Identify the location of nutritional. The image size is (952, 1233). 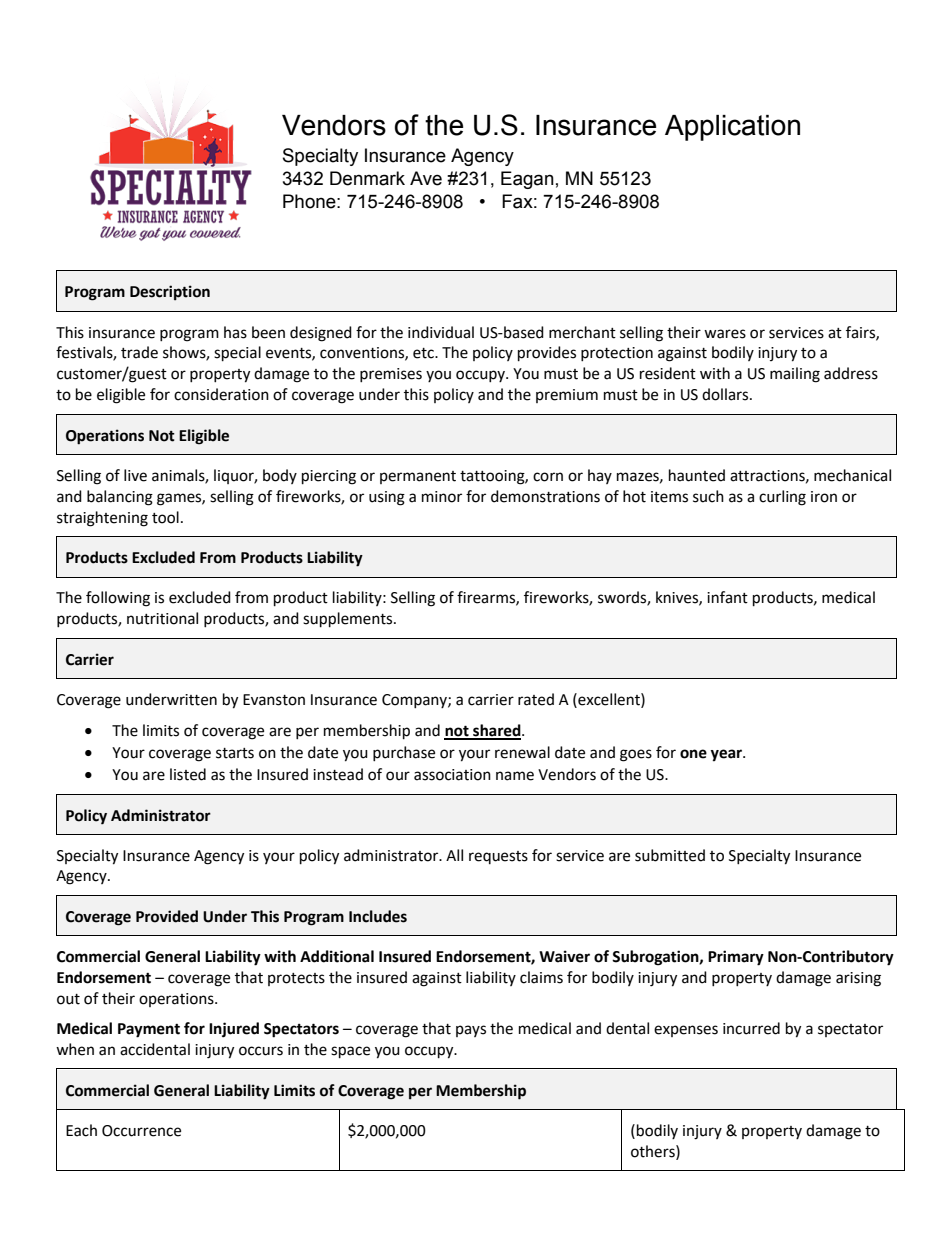
(162, 618).
